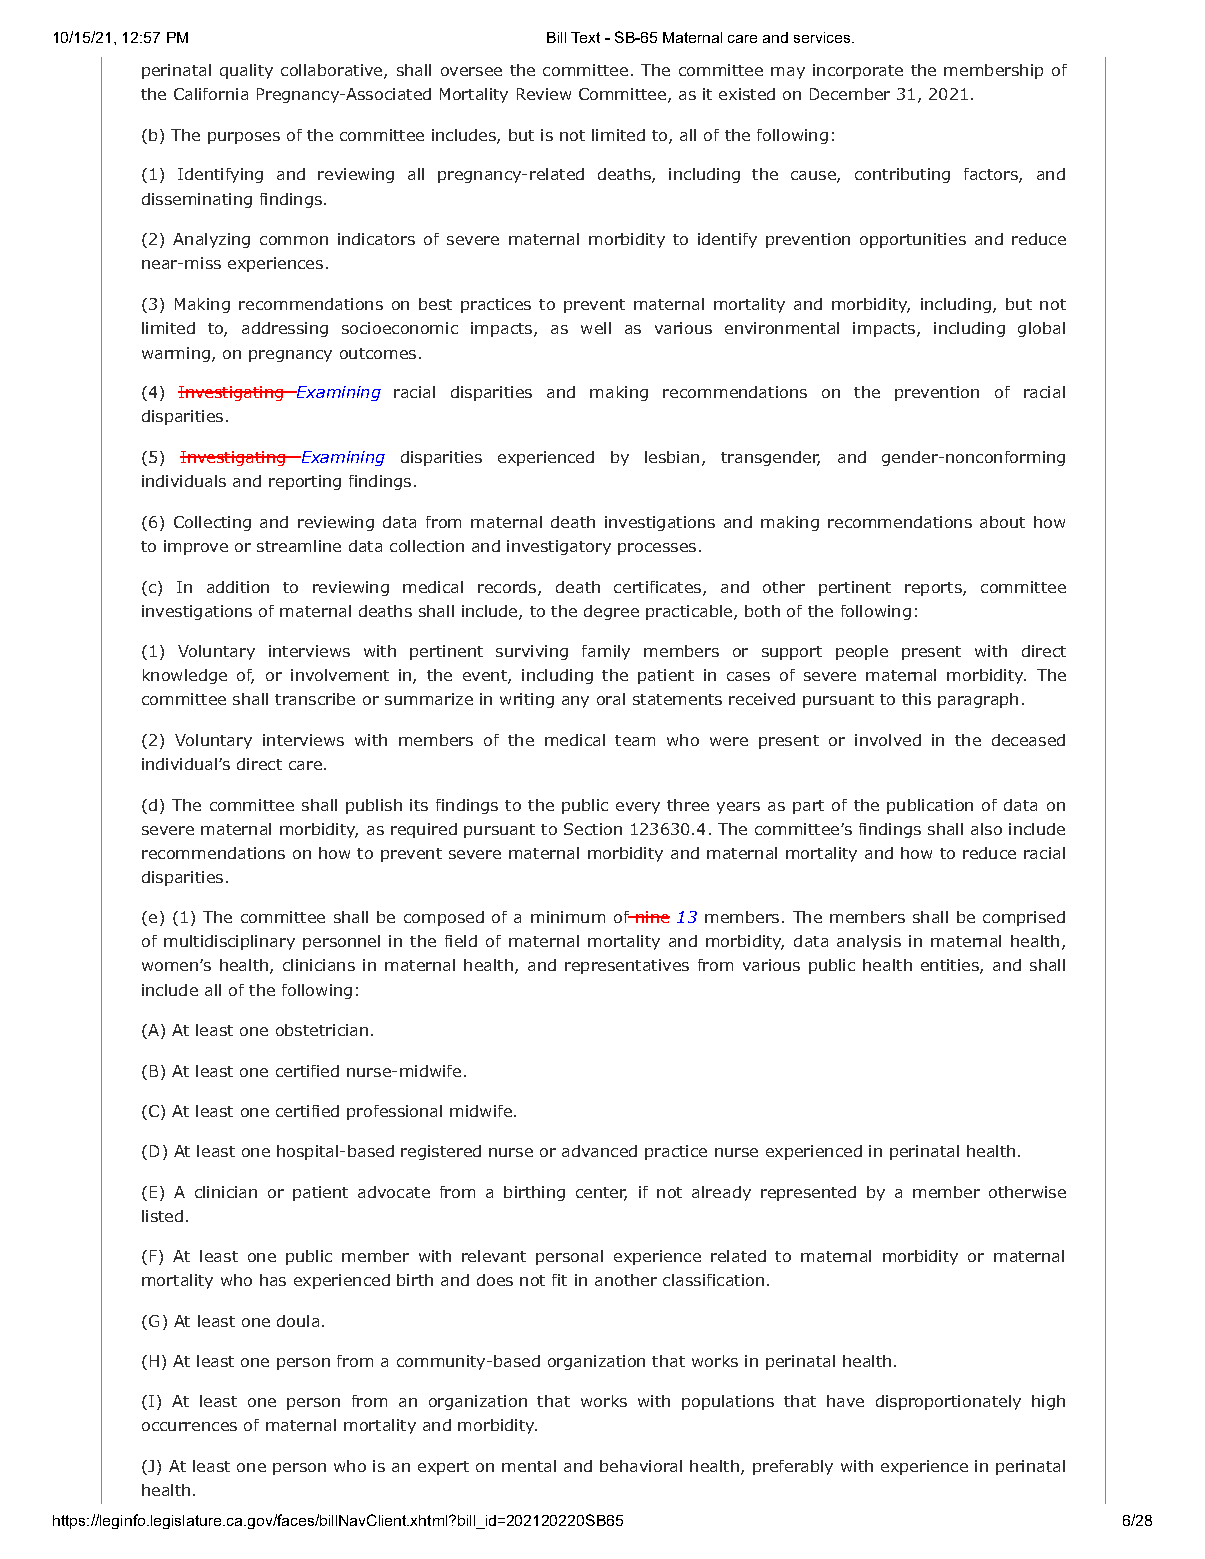  What do you see at coordinates (246, 71) in the screenshot?
I see `quality` at bounding box center [246, 71].
